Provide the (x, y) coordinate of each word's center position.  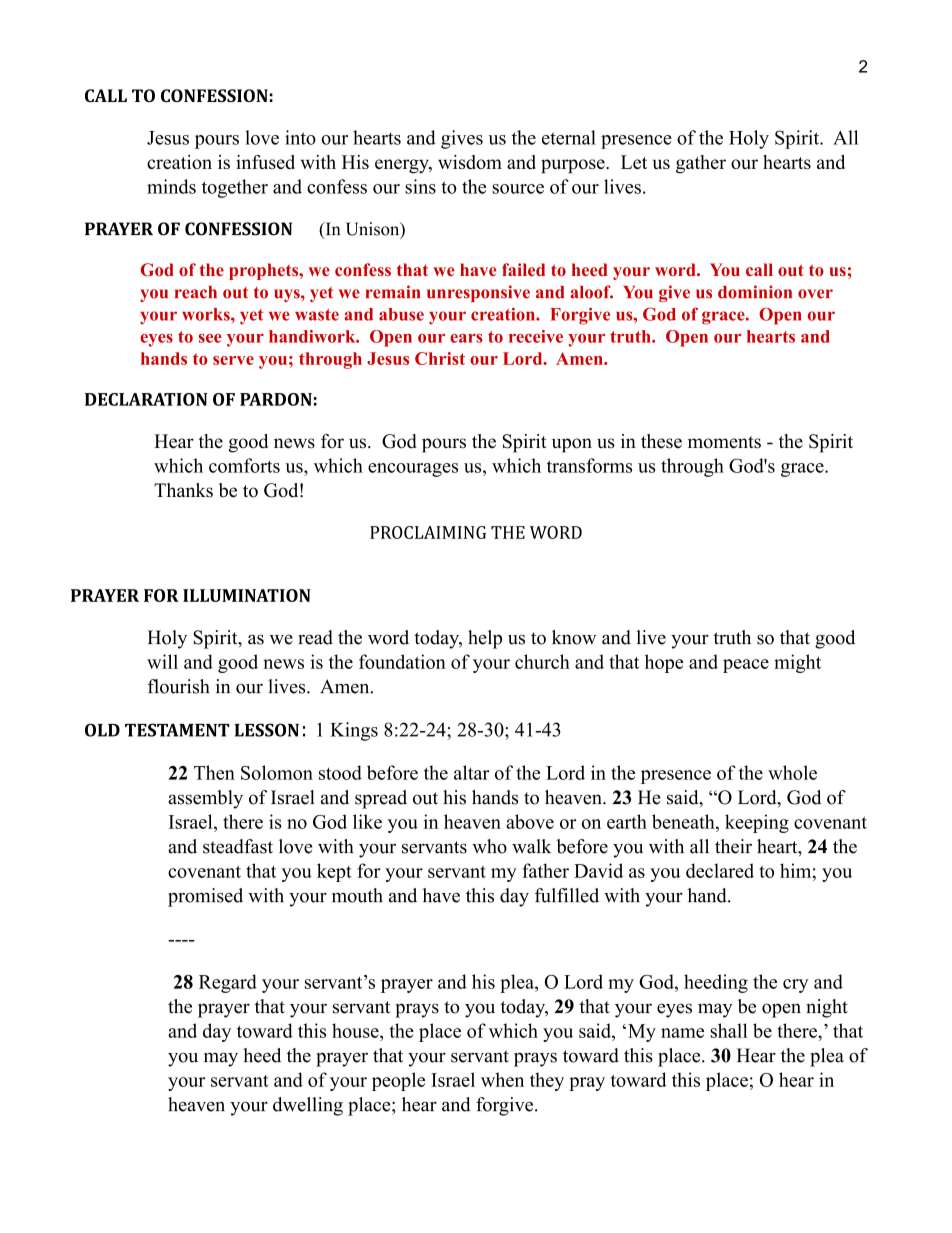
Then (214, 772)
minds (171, 186)
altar (472, 772)
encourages (413, 470)
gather (701, 164)
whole (792, 772)
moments (724, 442)
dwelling (308, 1106)
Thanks (183, 490)
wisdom (470, 162)
